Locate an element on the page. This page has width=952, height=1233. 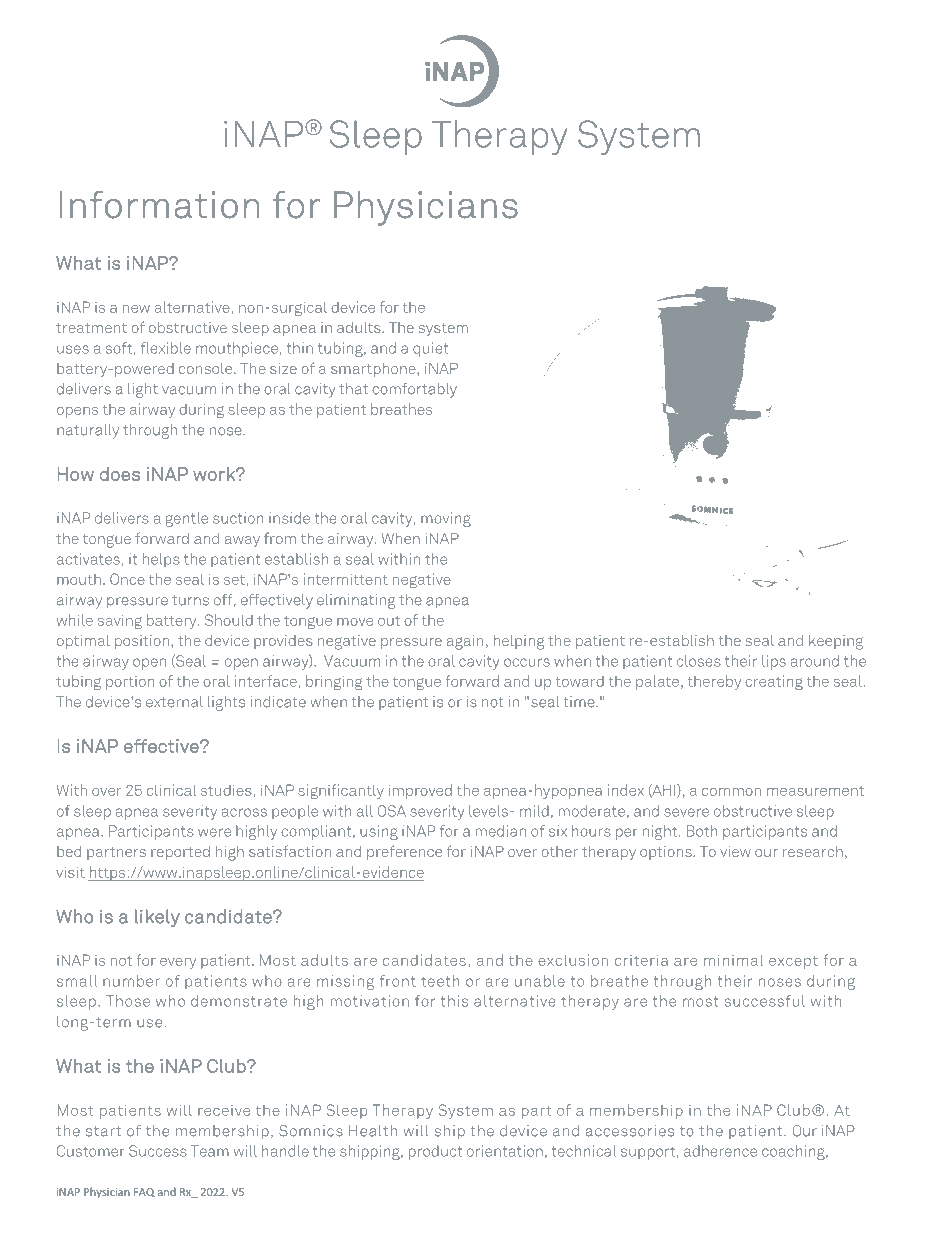
product is located at coordinates (435, 1152).
